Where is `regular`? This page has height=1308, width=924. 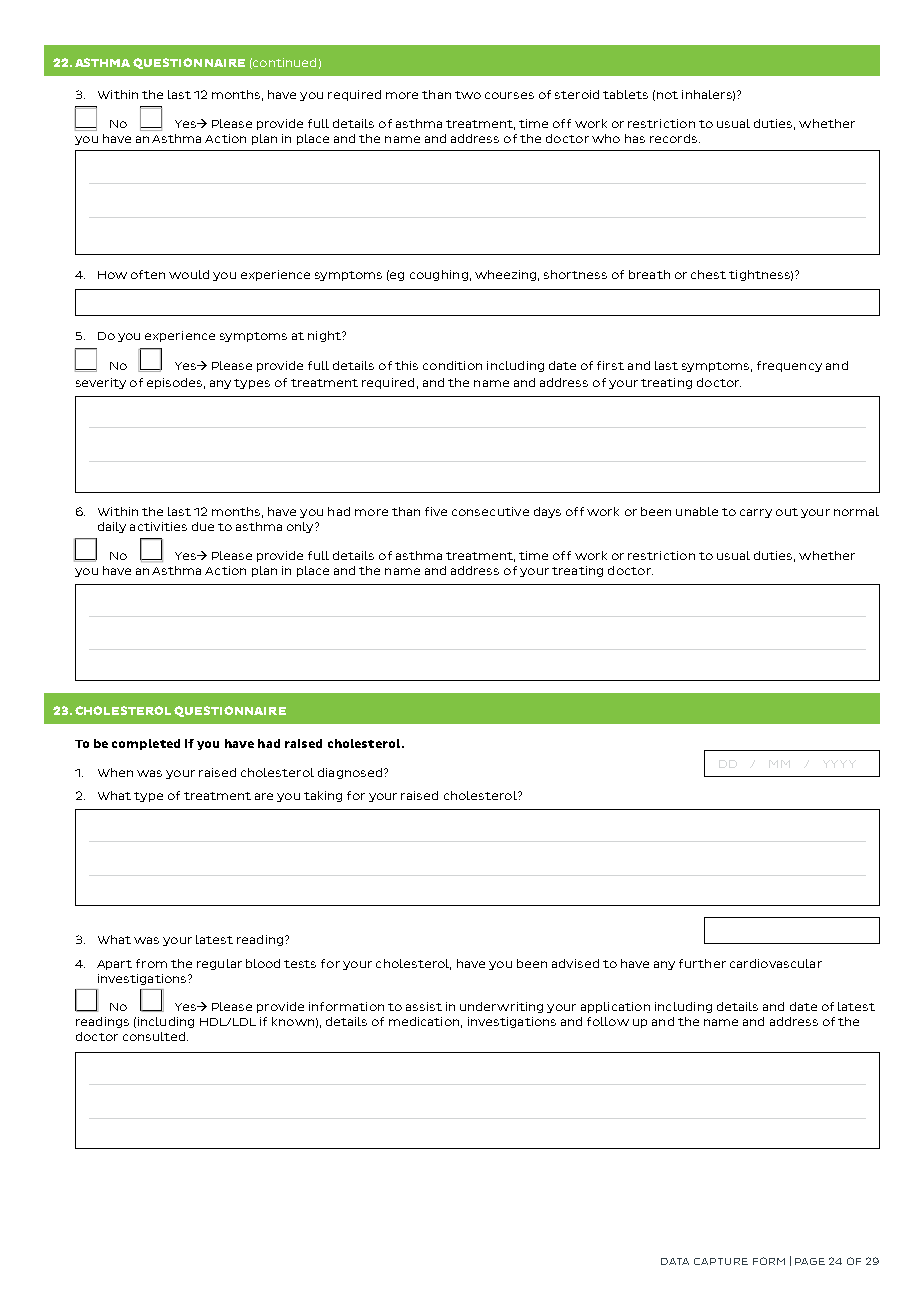 regular is located at coordinates (219, 964).
